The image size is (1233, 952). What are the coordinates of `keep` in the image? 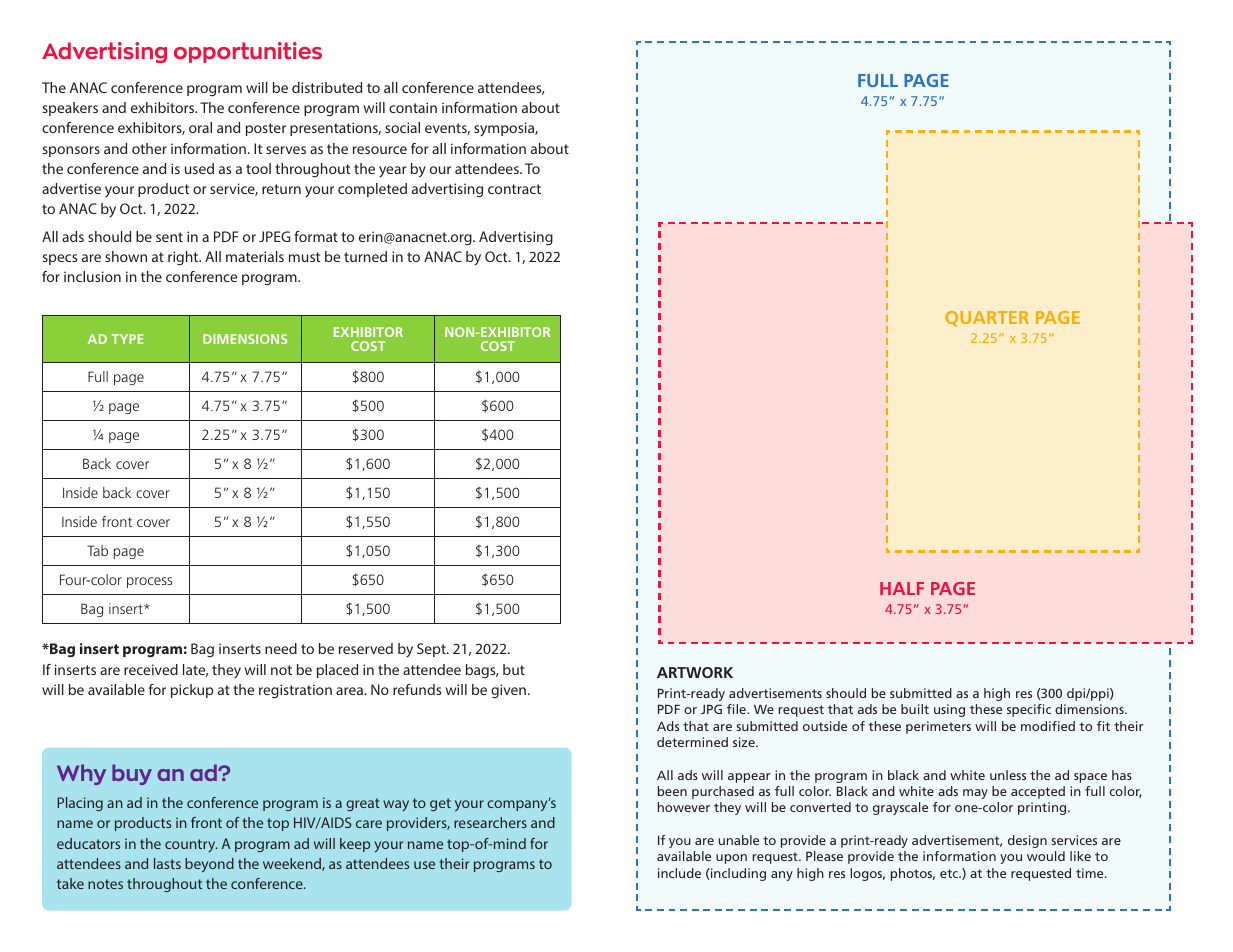 It's located at (355, 845).
